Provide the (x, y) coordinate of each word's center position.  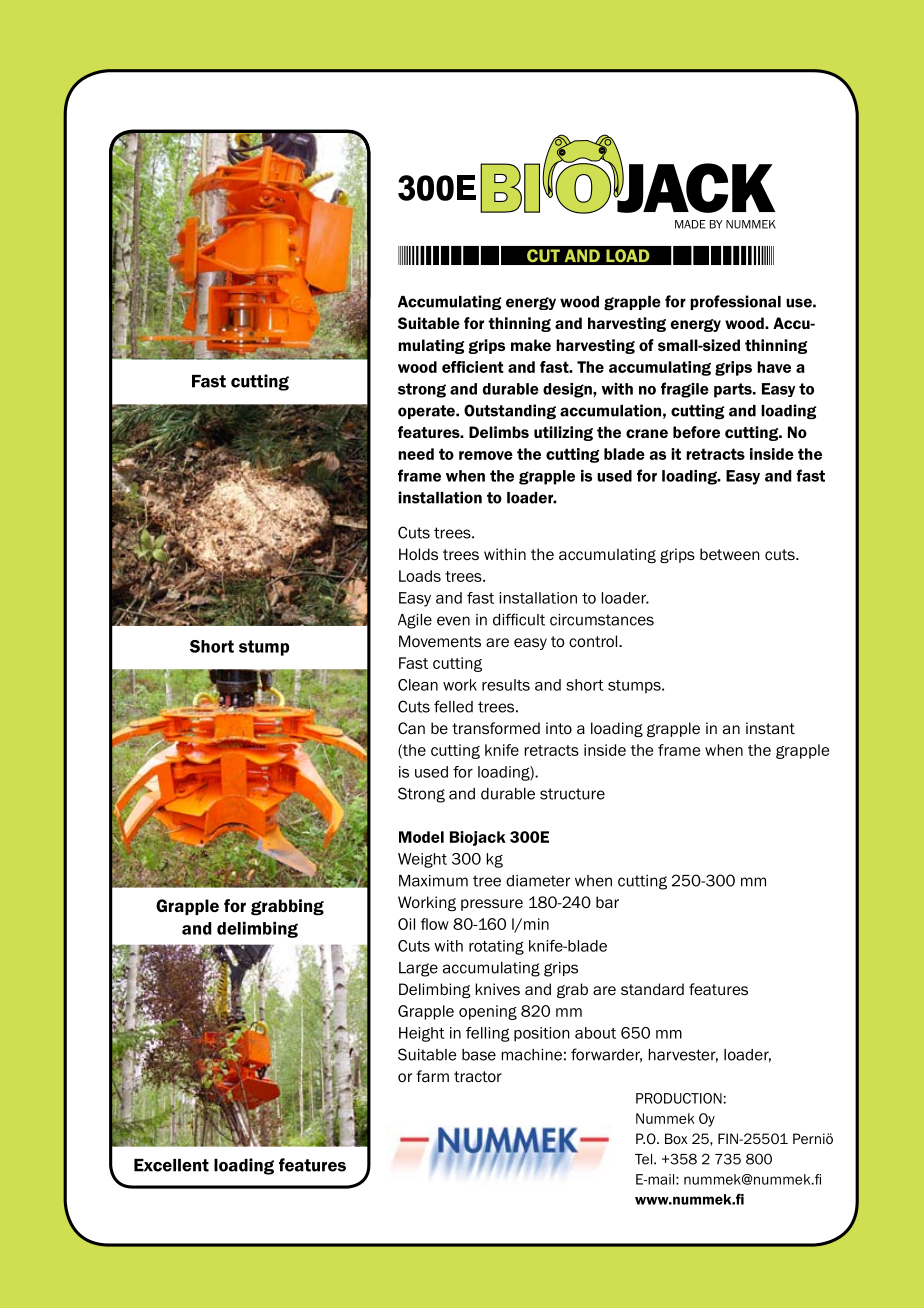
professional (735, 302)
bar (607, 902)
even (453, 621)
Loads (420, 576)
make (531, 345)
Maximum (433, 881)
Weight (422, 860)
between (730, 554)
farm (432, 1076)
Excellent (171, 1165)
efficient (473, 367)
